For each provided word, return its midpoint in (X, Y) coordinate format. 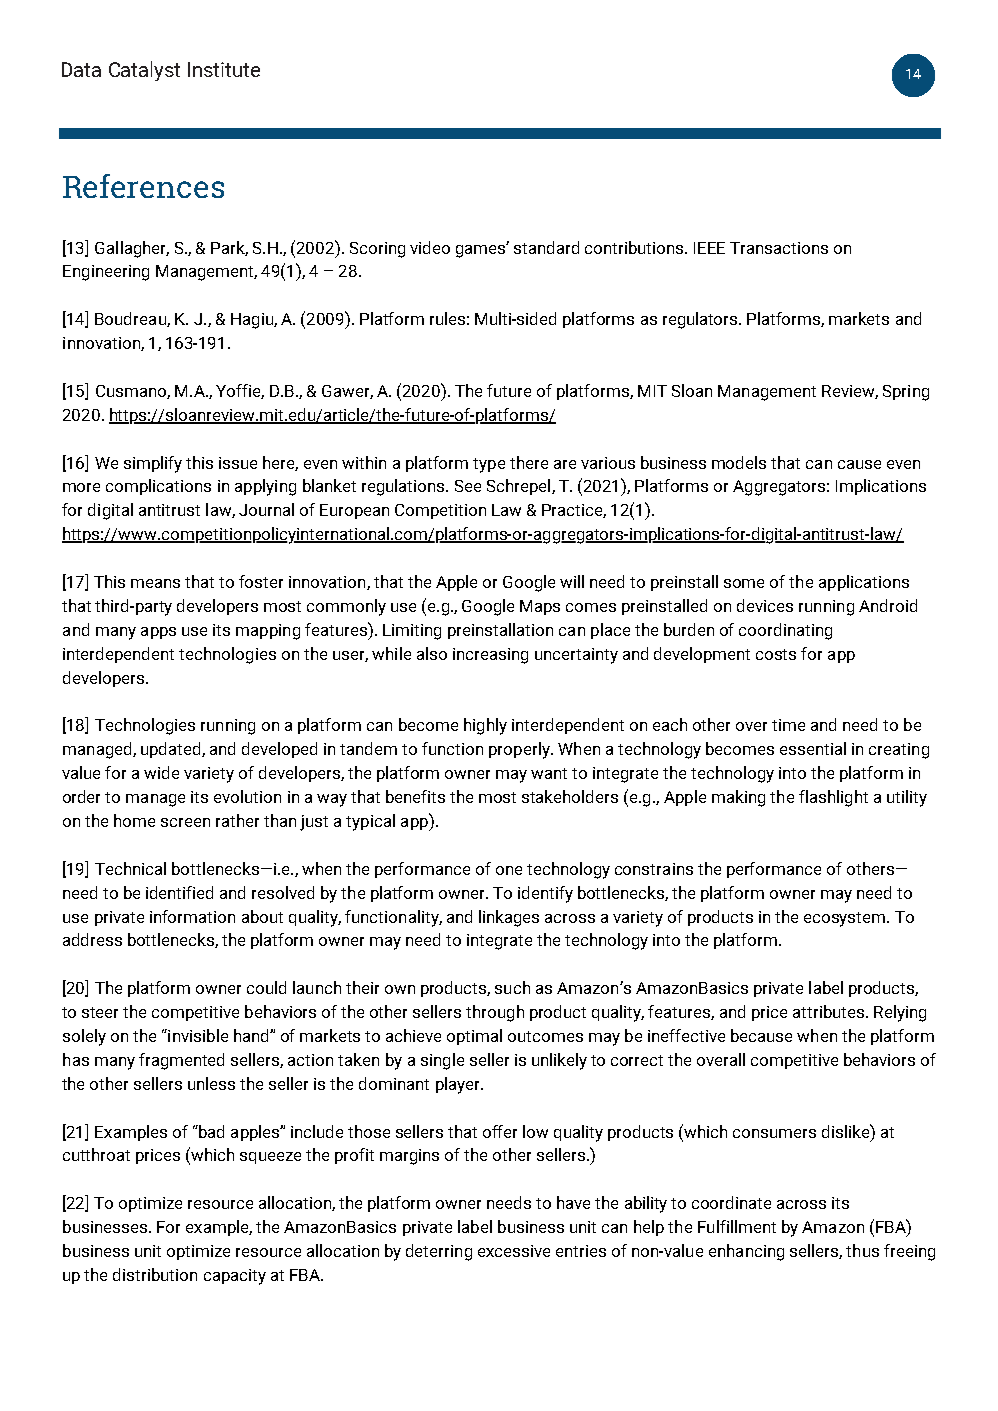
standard (546, 247)
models (739, 462)
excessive (514, 1251)
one (509, 870)
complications (158, 487)
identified (179, 892)
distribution (155, 1274)
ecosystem (846, 919)
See (468, 486)
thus (862, 1250)
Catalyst (144, 71)
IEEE (709, 248)
